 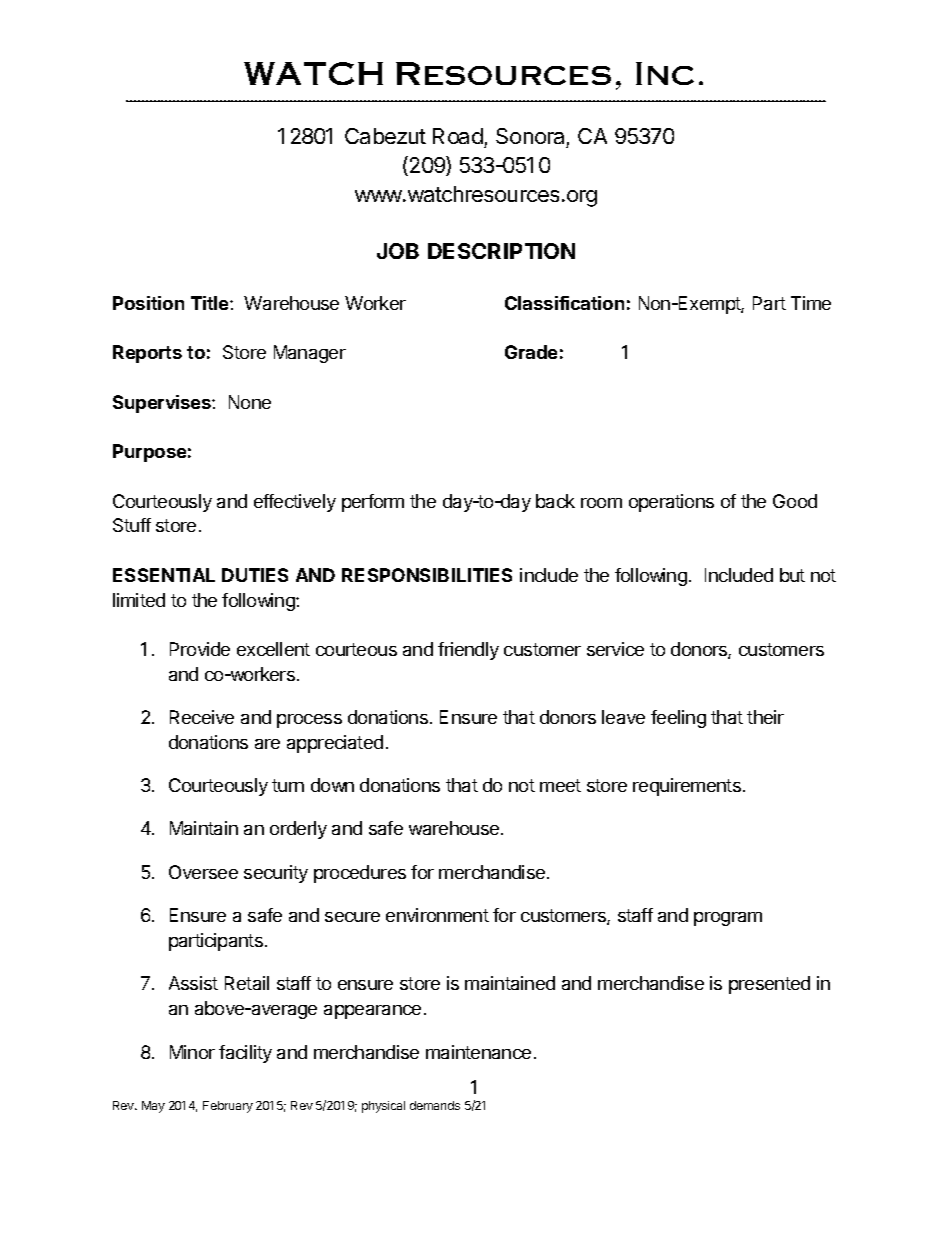 I want to click on Time, so click(x=811, y=303).
